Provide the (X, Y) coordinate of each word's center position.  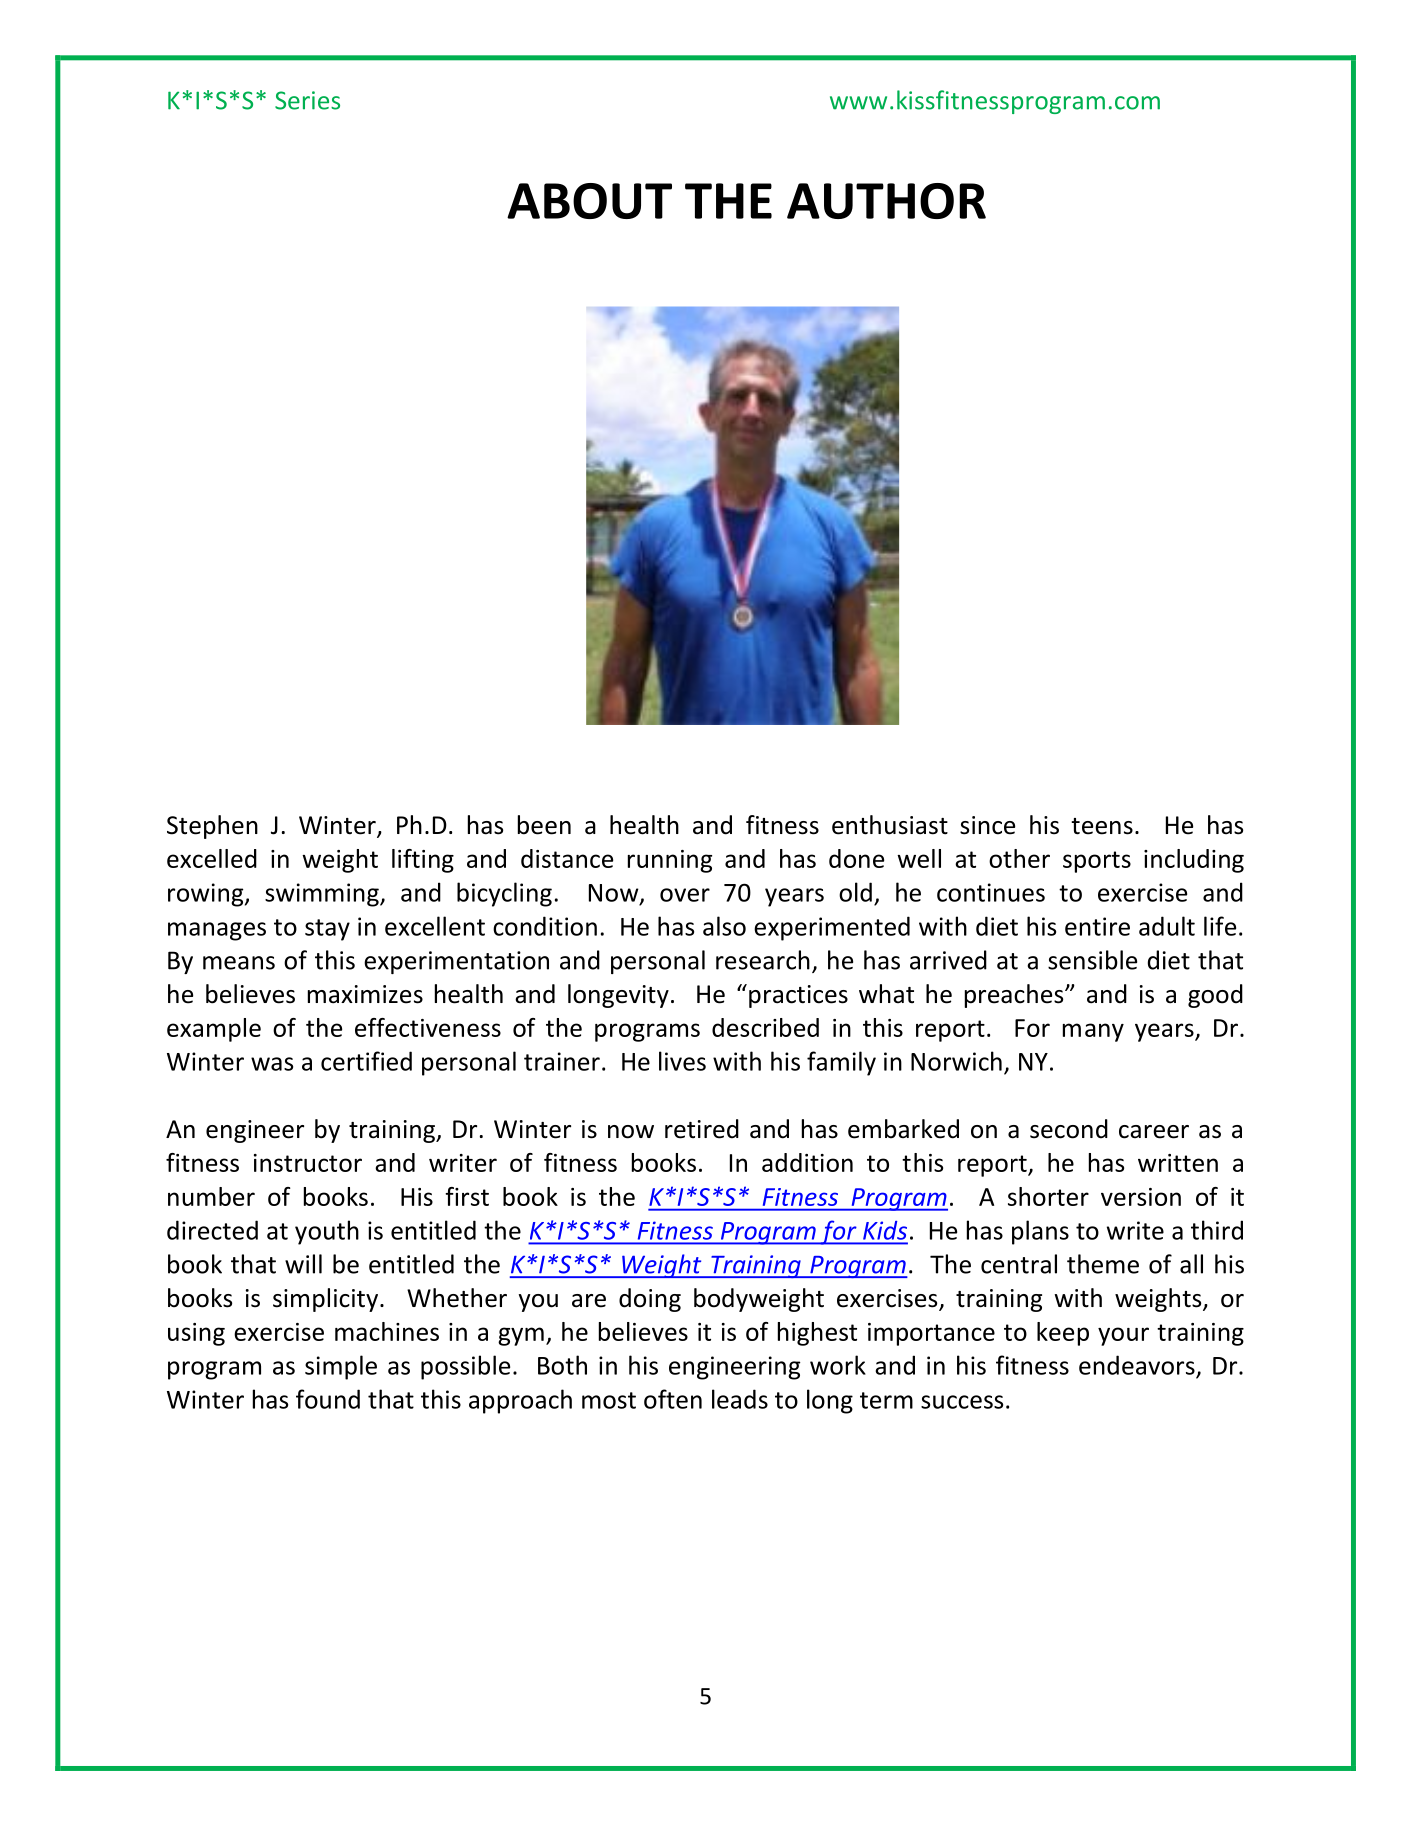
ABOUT (589, 201)
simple (341, 1367)
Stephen (212, 827)
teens (1102, 826)
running (670, 861)
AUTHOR (886, 201)
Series (307, 100)
